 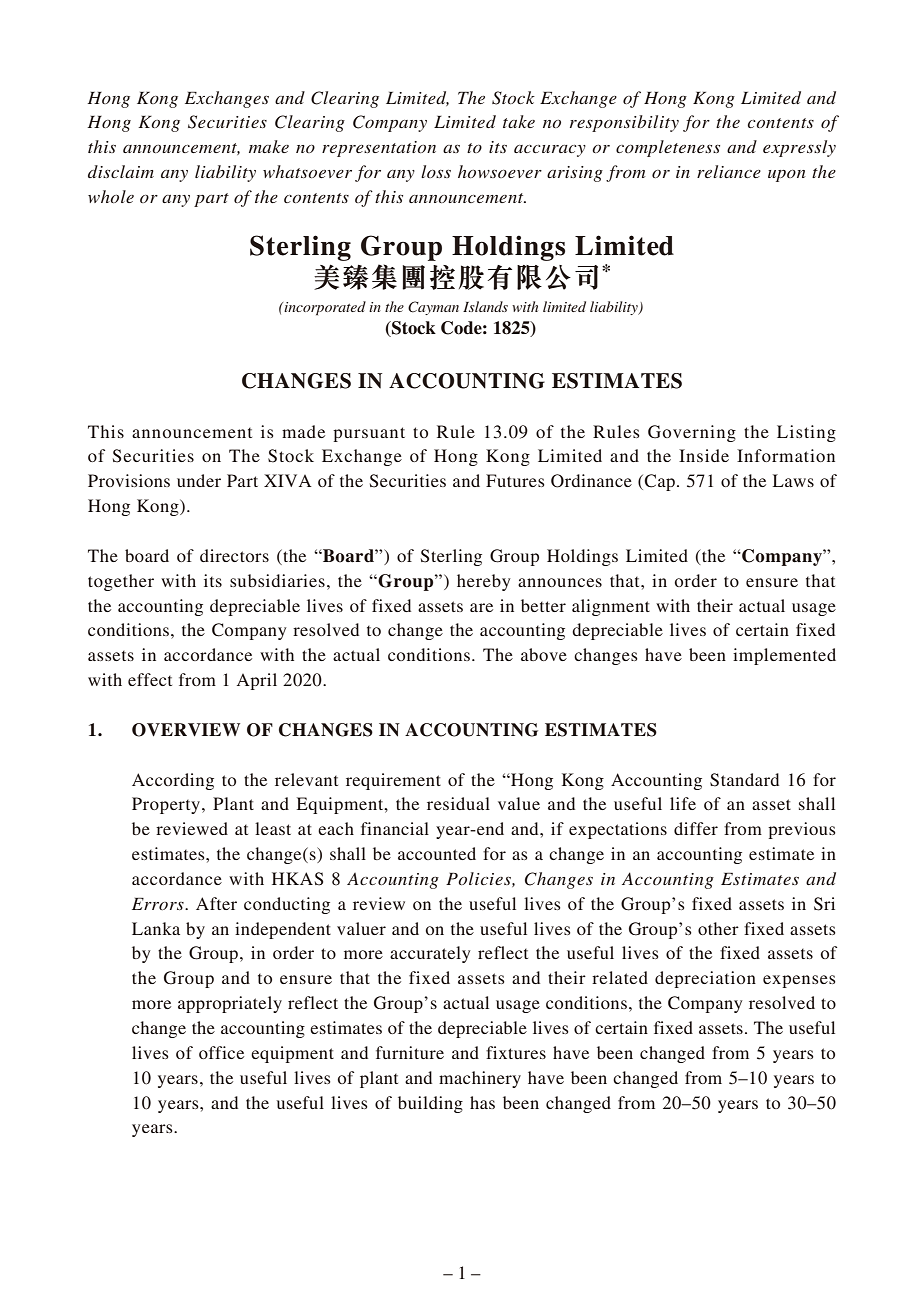 I want to click on under, so click(x=199, y=480).
